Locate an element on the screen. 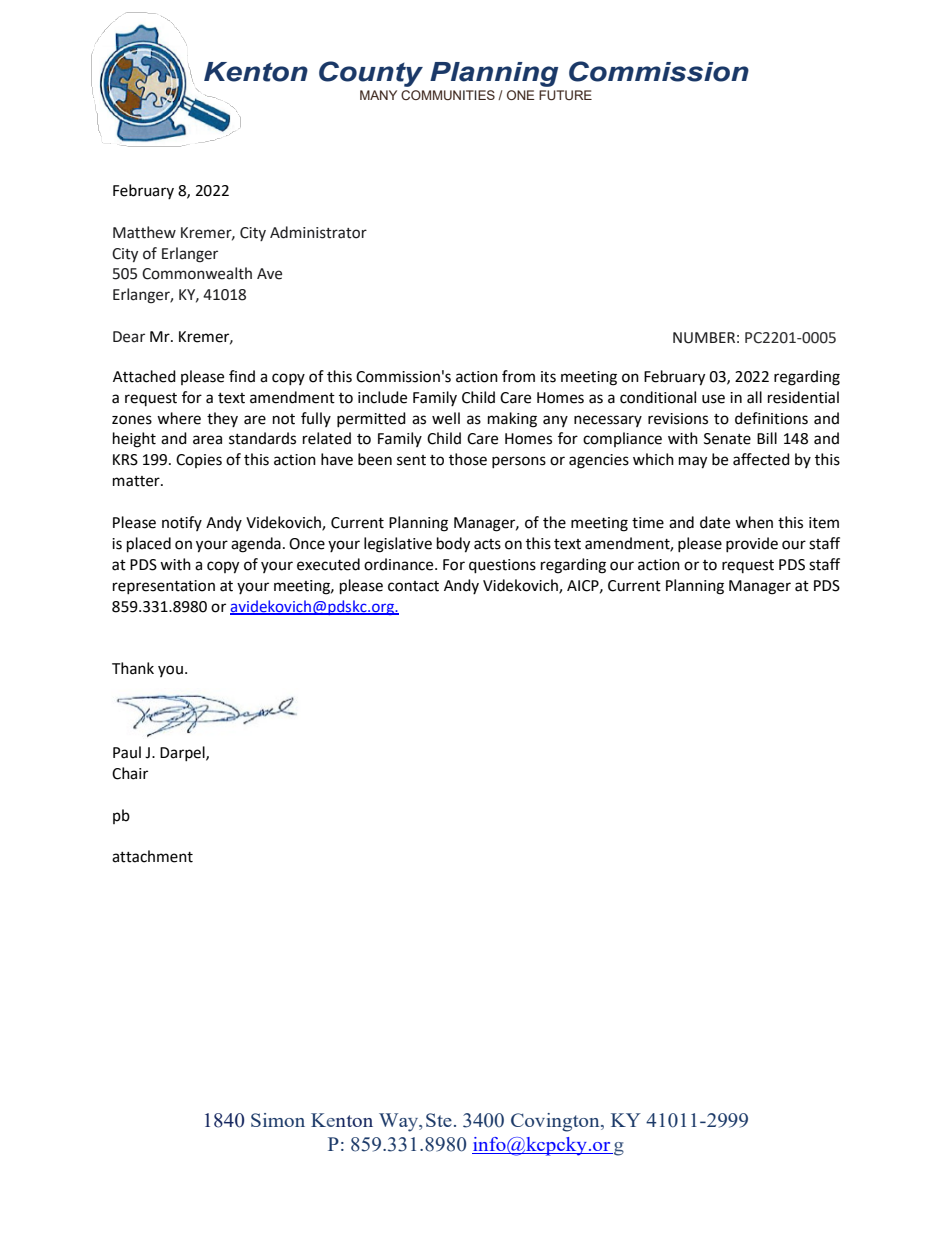  COMMUNITIES is located at coordinates (448, 95).
